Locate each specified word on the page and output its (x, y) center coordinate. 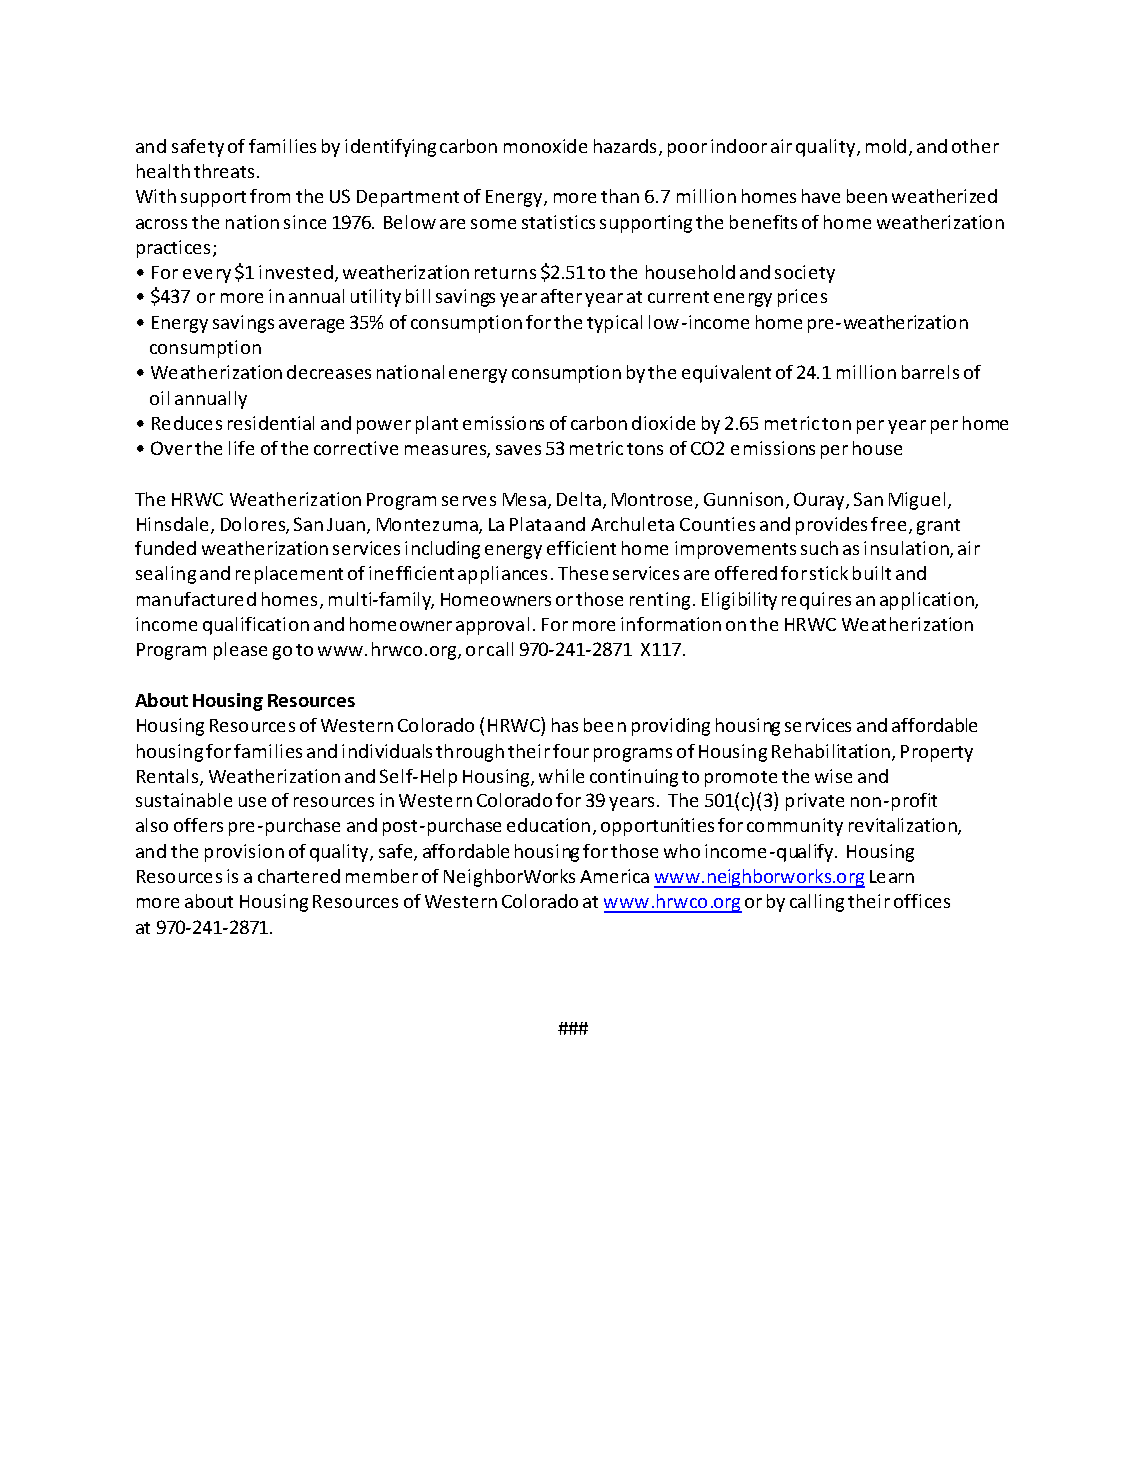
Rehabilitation (831, 751)
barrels (930, 372)
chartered (299, 876)
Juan (346, 524)
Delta (579, 499)
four (571, 751)
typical (614, 324)
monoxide (545, 146)
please (240, 651)
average (311, 326)
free (888, 524)
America (614, 876)
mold (886, 146)
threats (224, 171)
